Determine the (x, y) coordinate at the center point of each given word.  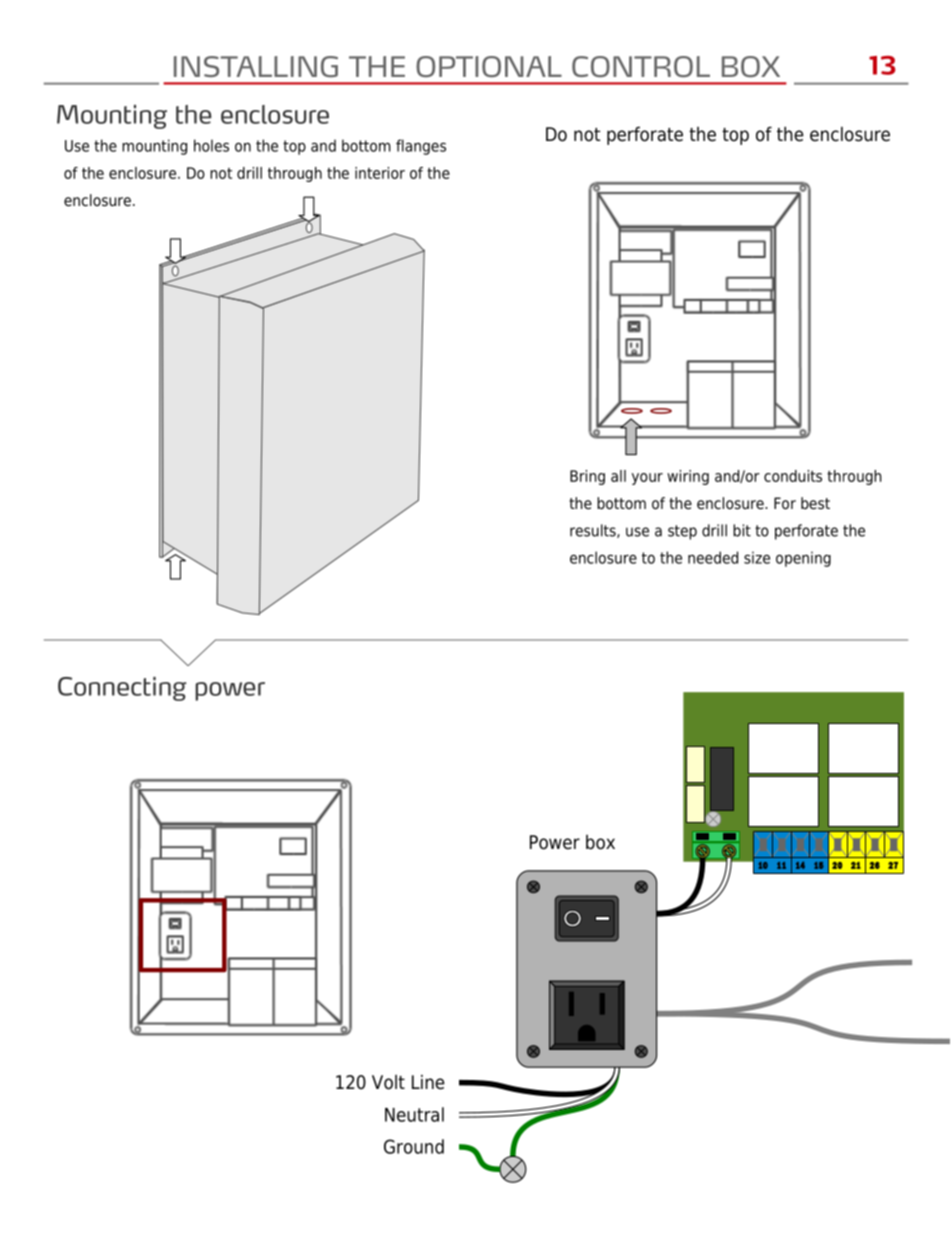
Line (428, 1082)
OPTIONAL (489, 67)
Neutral (414, 1114)
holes (211, 145)
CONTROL (641, 67)
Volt (388, 1082)
